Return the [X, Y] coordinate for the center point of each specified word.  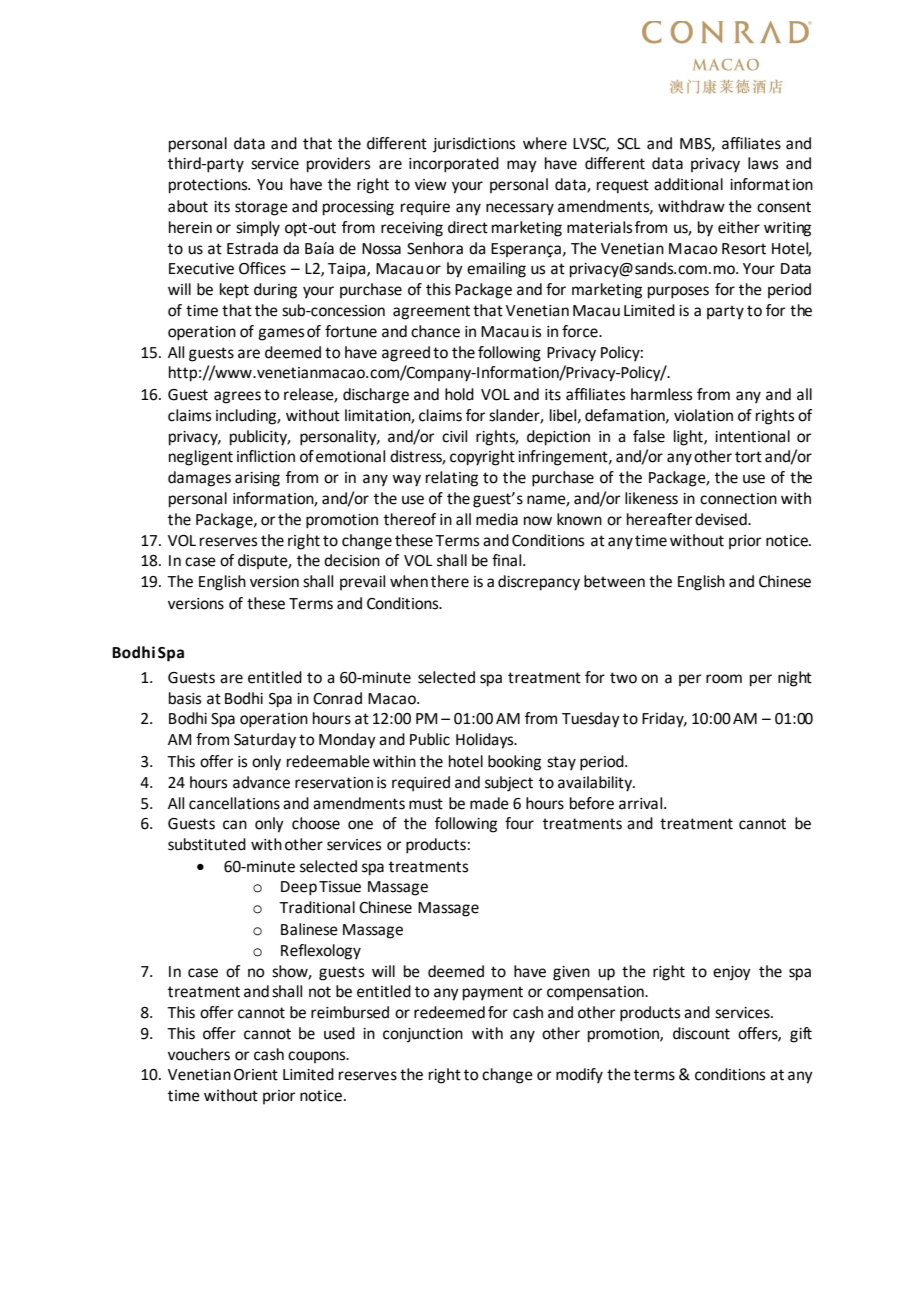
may [522, 166]
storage [261, 208]
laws [763, 163]
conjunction [423, 1035]
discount [701, 1033]
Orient [256, 1075]
